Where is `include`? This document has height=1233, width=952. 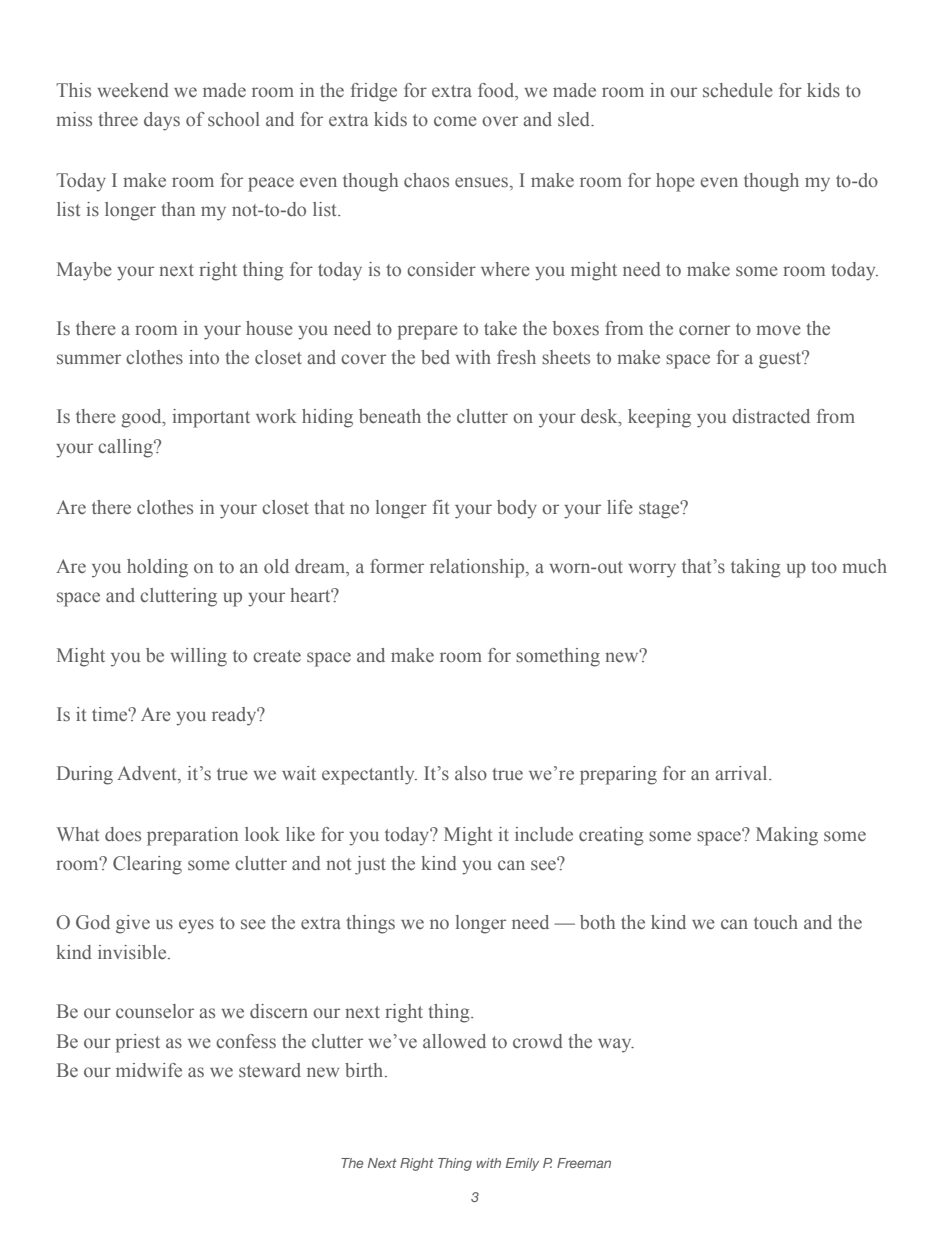
include is located at coordinates (544, 834).
